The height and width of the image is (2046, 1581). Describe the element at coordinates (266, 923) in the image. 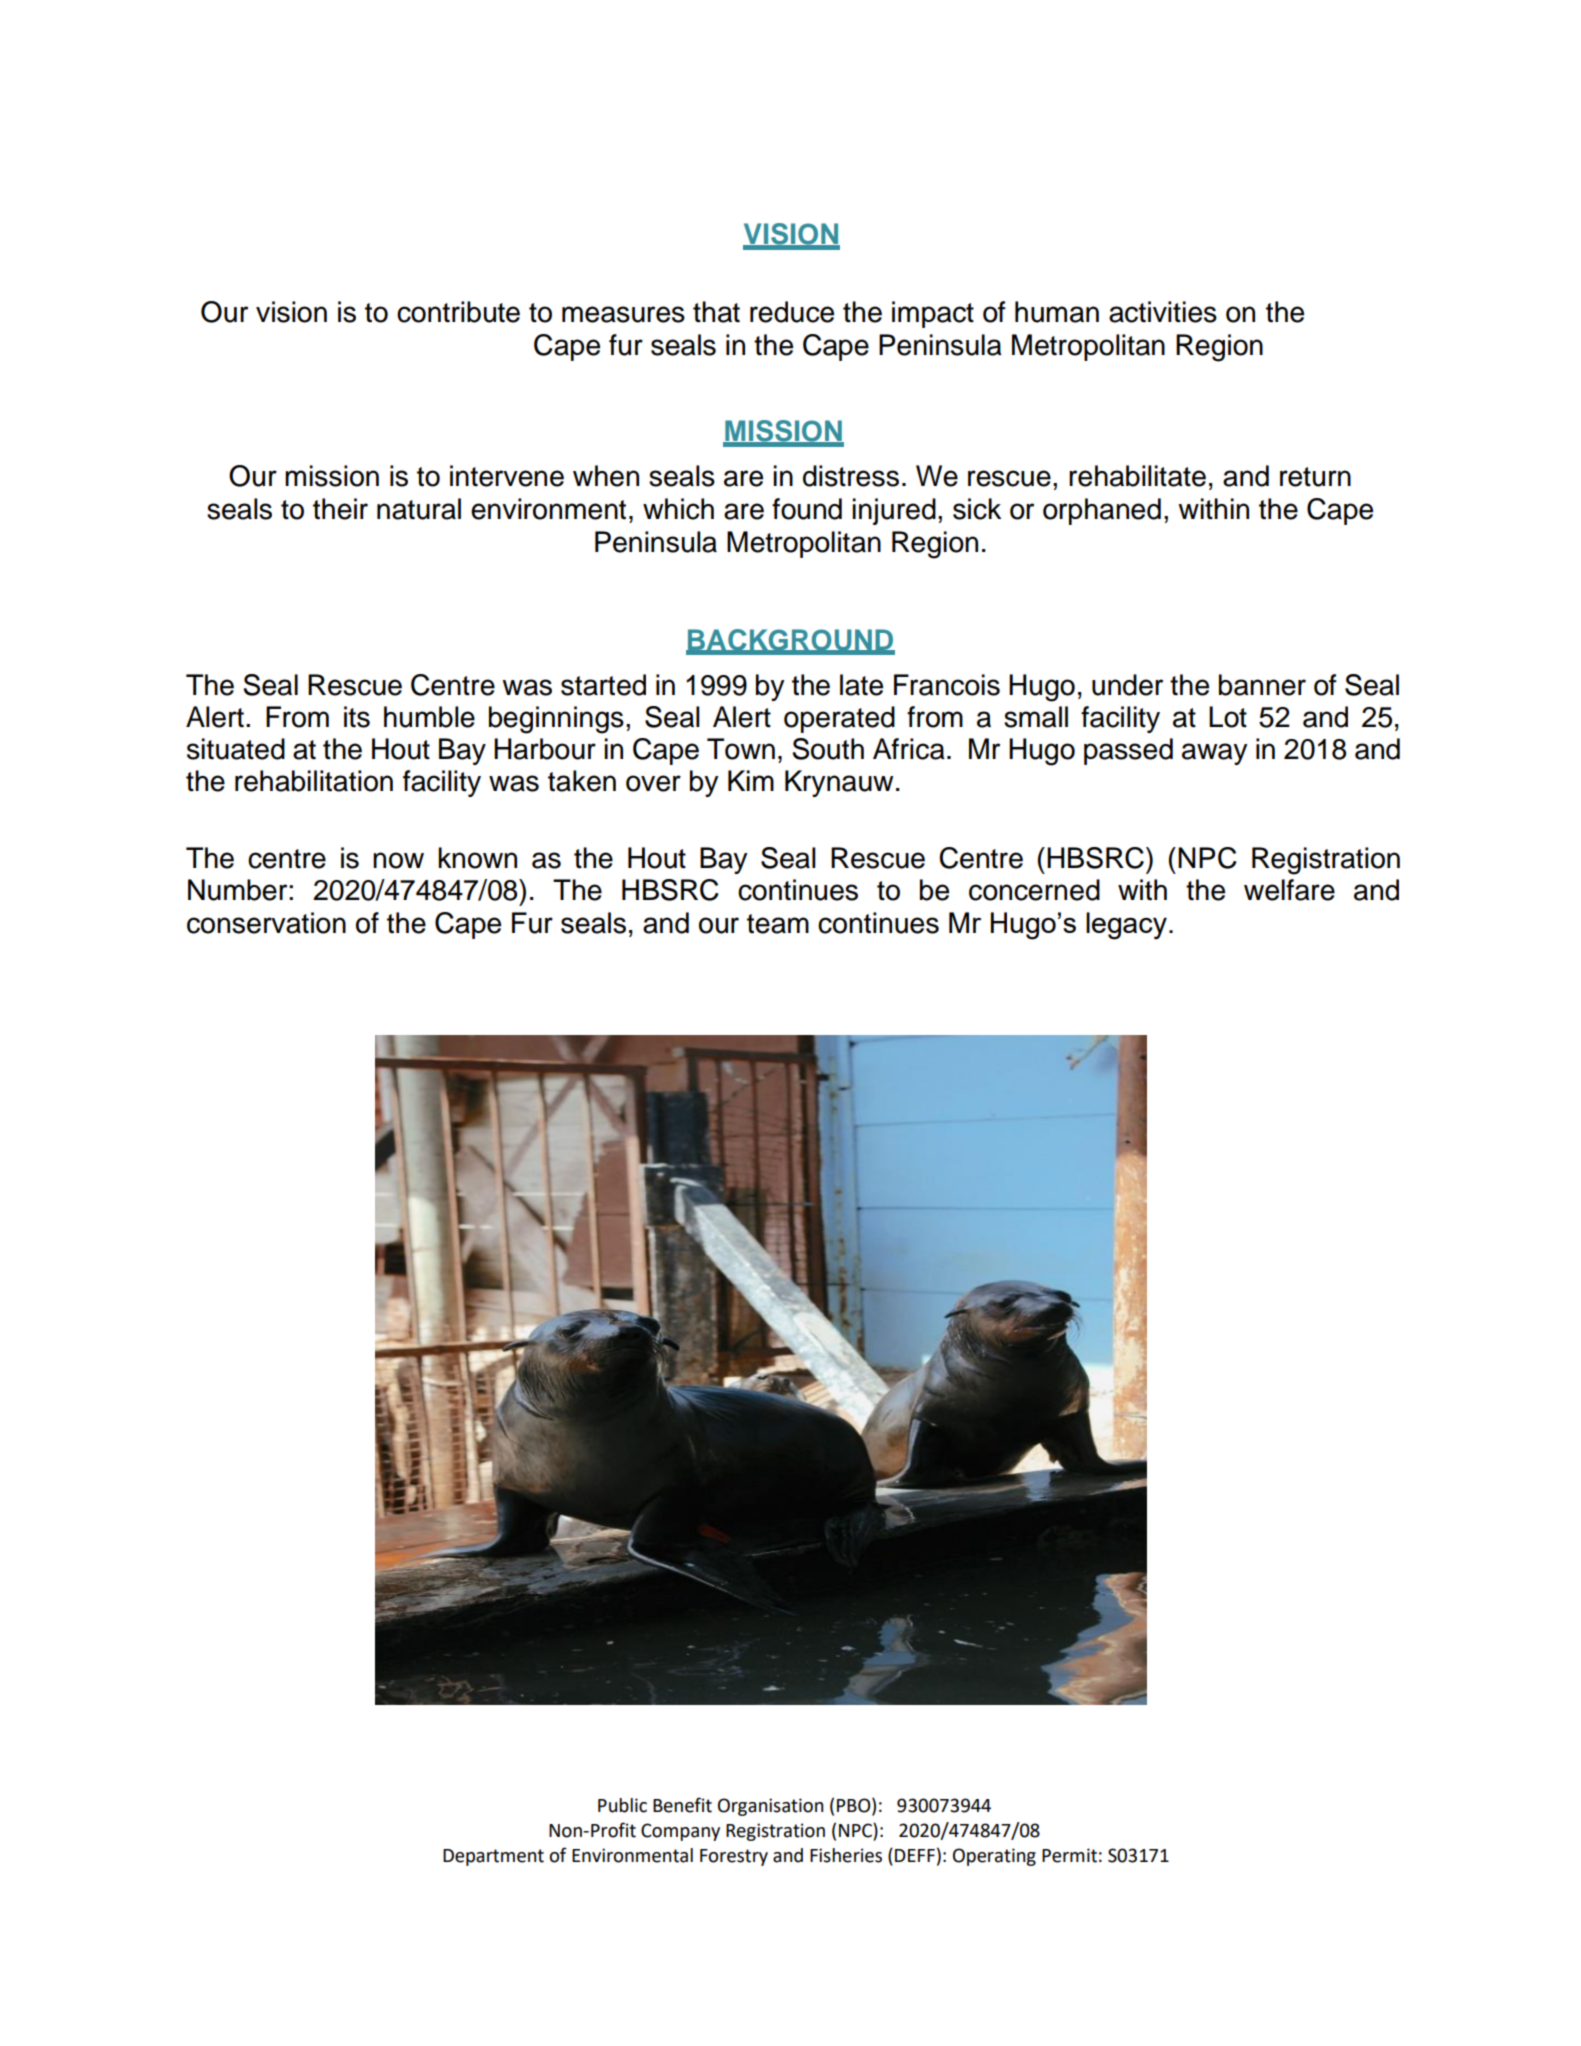

I see `conservation` at that location.
